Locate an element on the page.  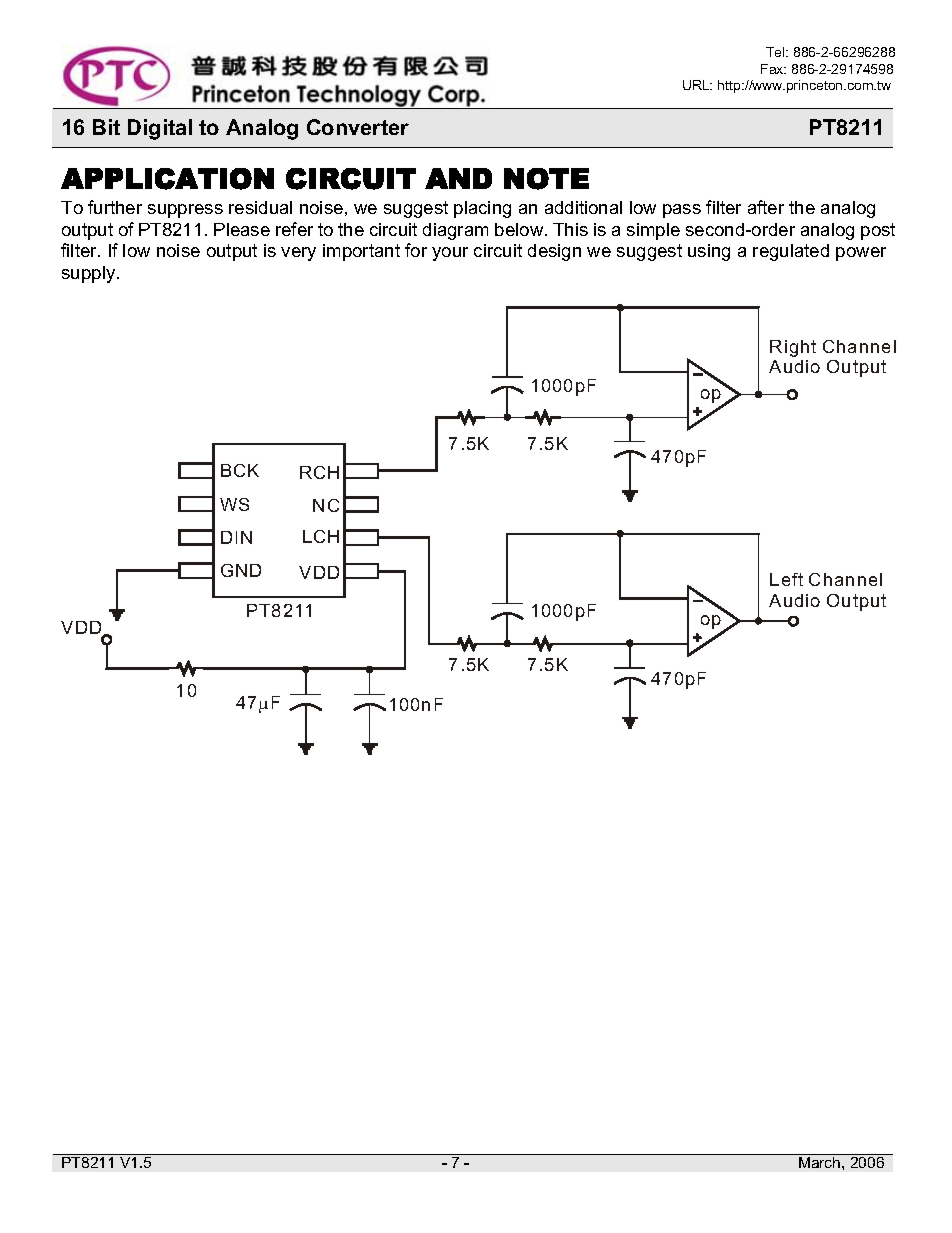
March is located at coordinates (821, 1162).
